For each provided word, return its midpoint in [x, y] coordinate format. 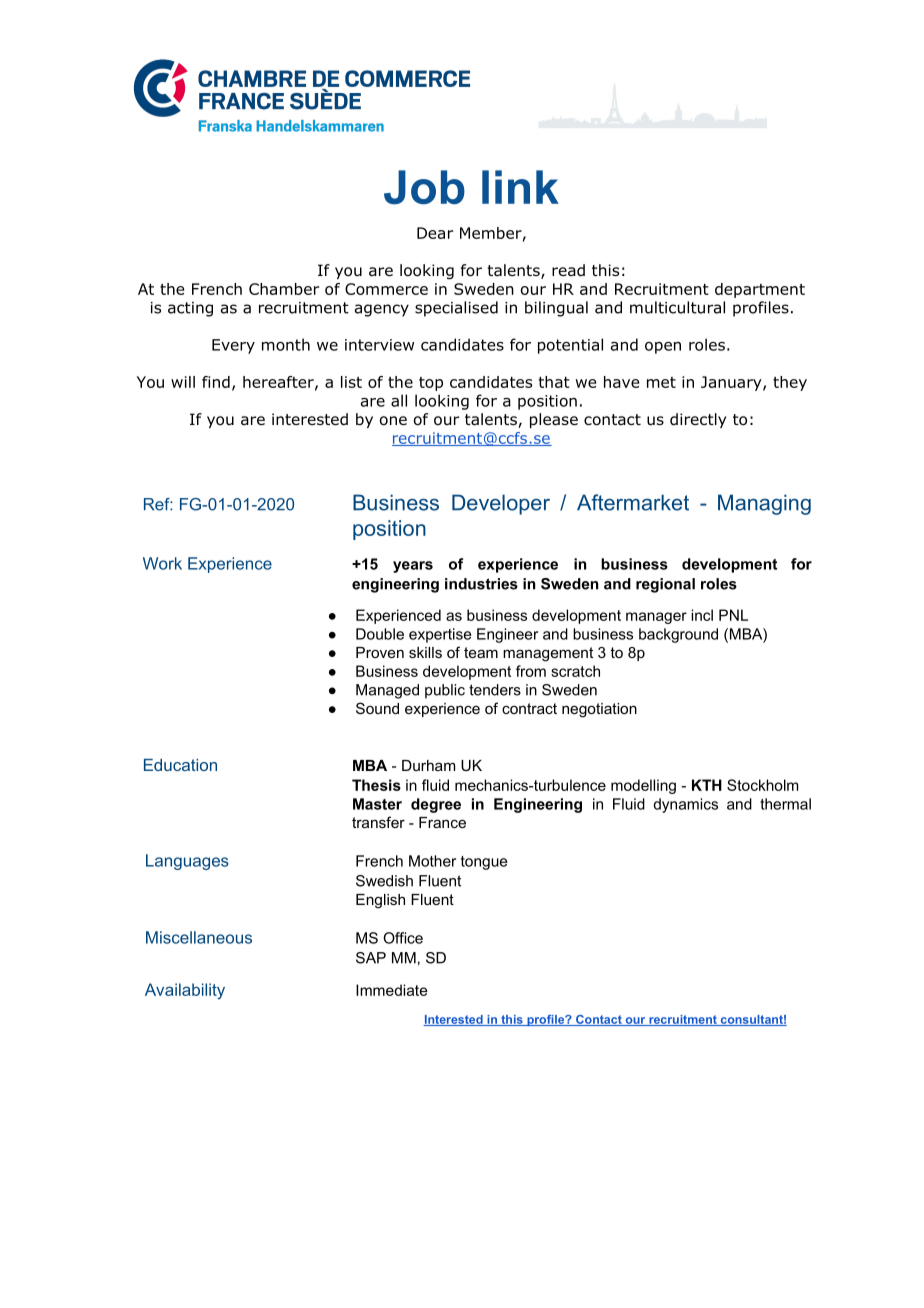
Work [162, 563]
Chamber [284, 289]
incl [702, 615]
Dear [435, 233]
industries [481, 584]
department [760, 290]
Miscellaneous [199, 937]
